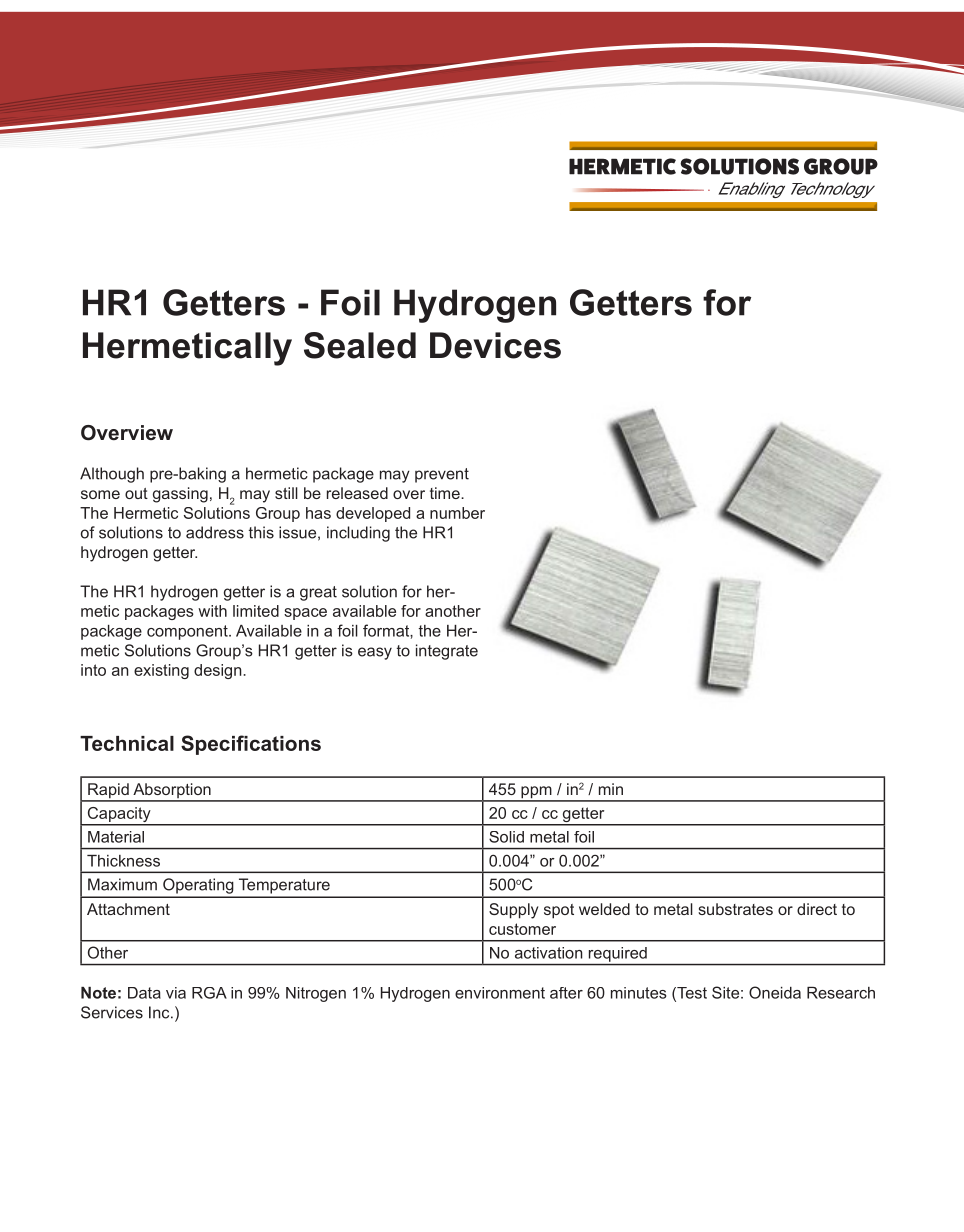  What do you see at coordinates (161, 671) in the screenshot?
I see `existing` at bounding box center [161, 671].
